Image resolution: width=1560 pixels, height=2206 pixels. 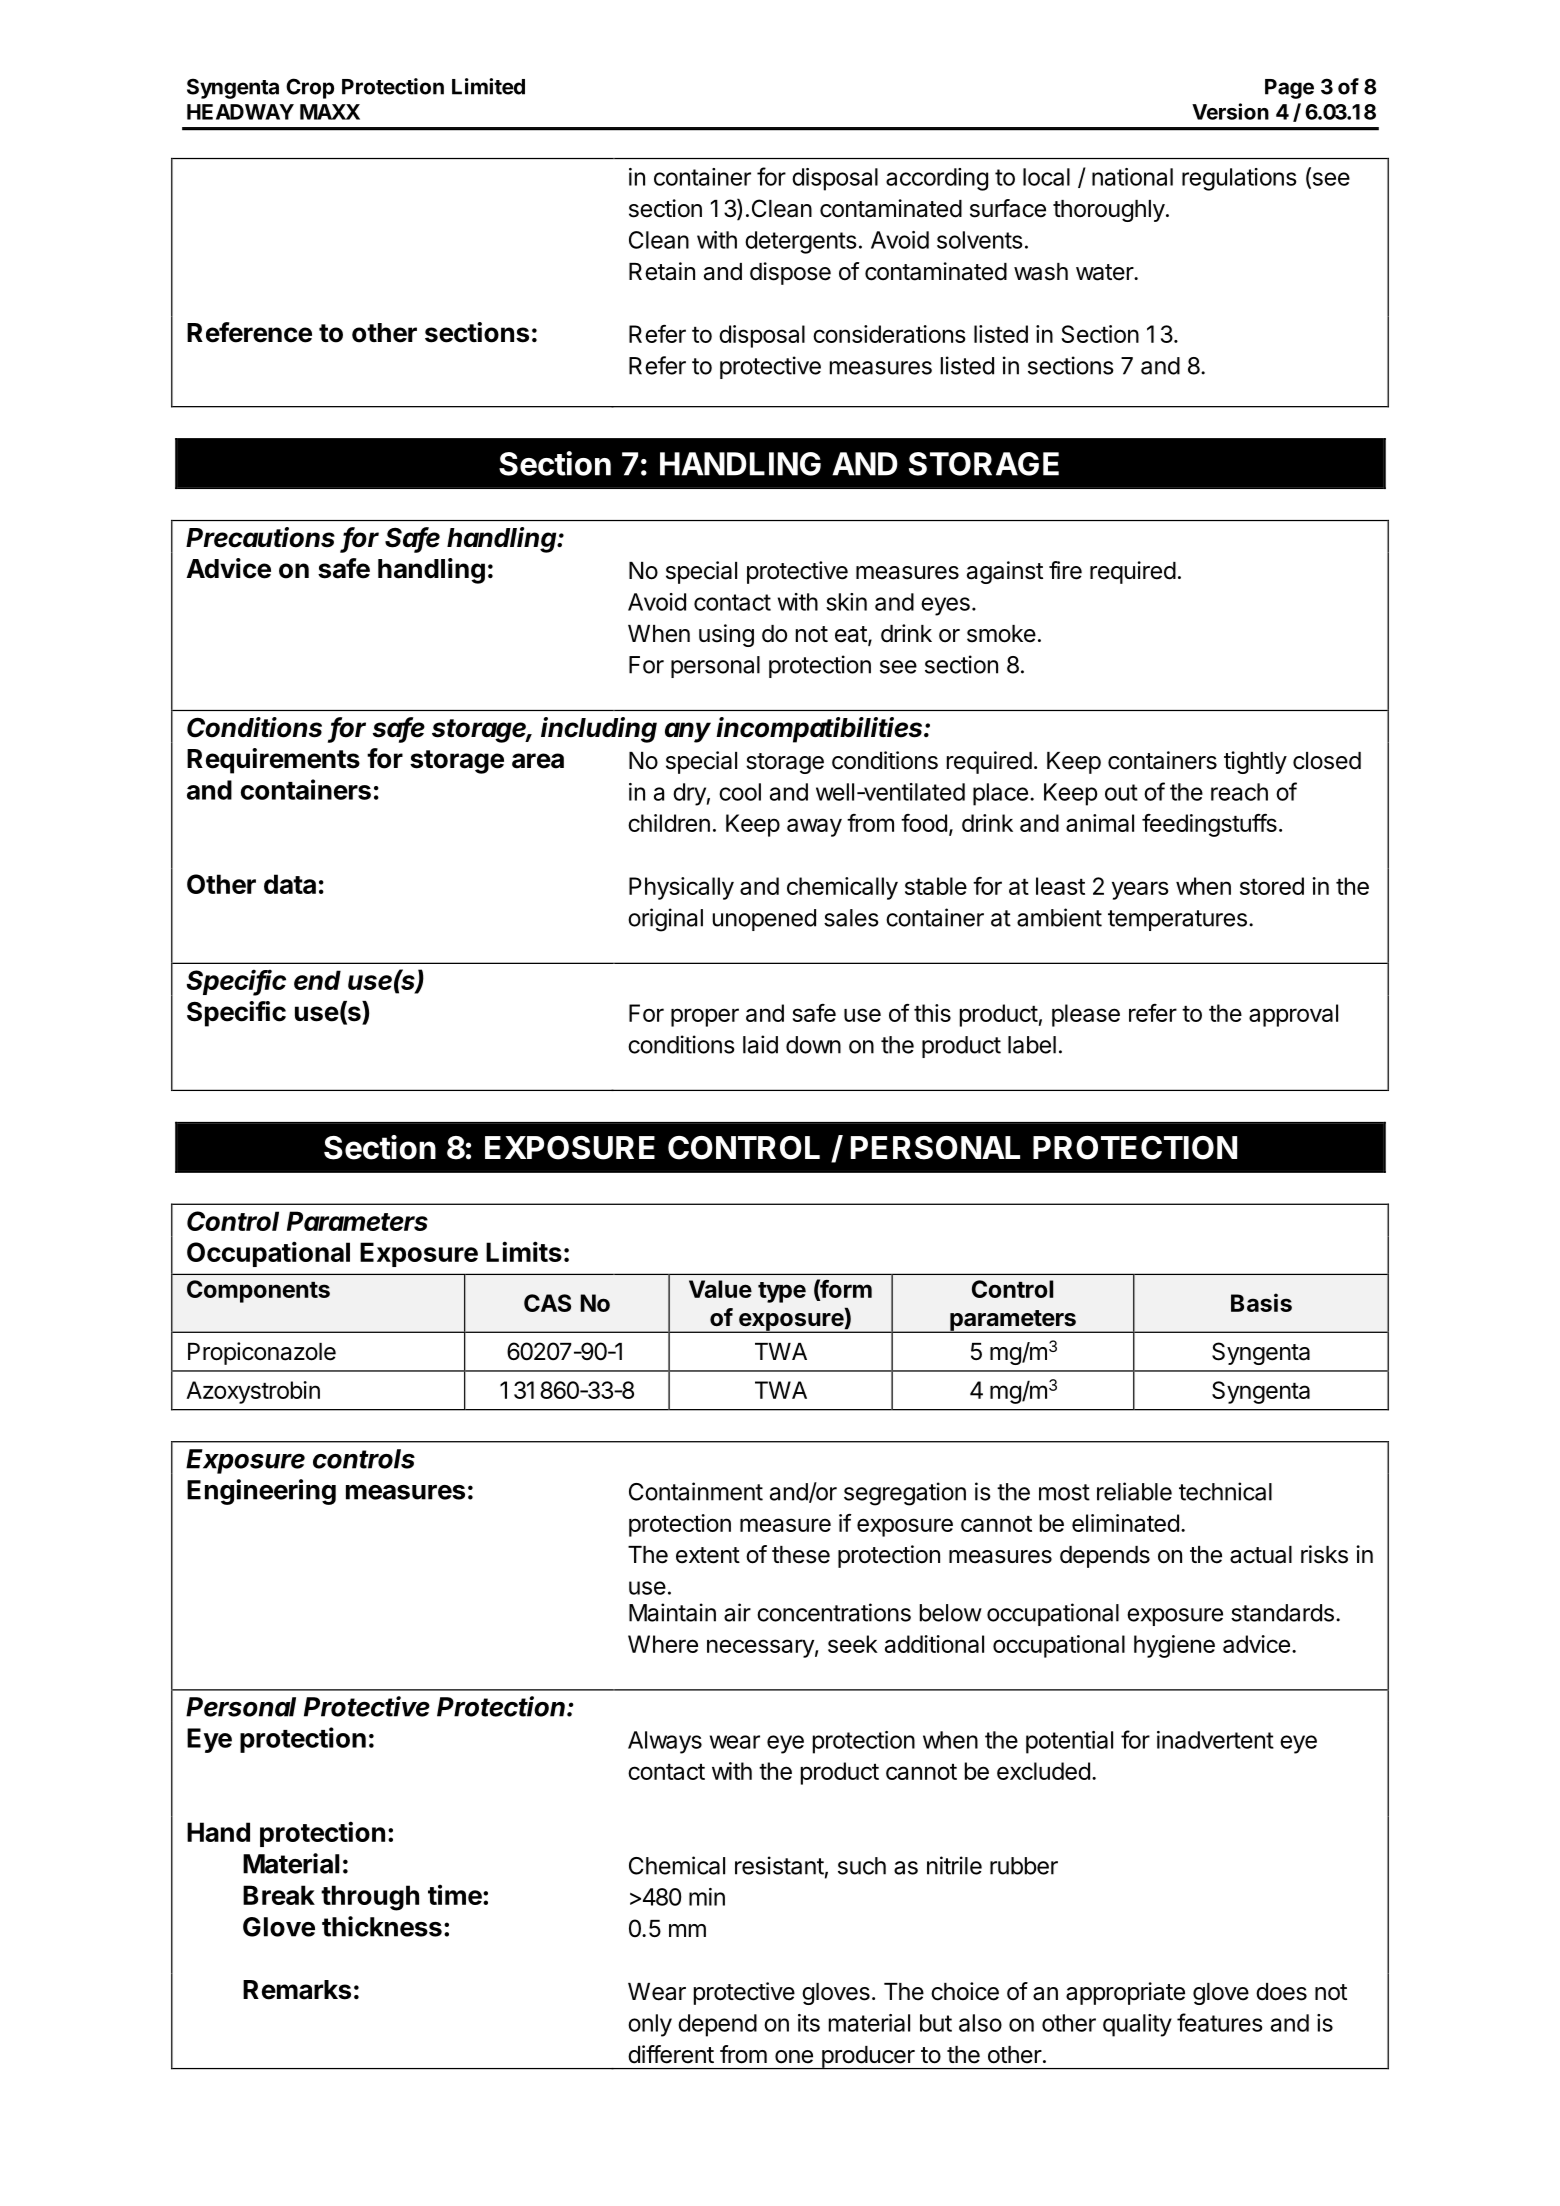 What do you see at coordinates (260, 537) in the screenshot?
I see `Precautions` at bounding box center [260, 537].
